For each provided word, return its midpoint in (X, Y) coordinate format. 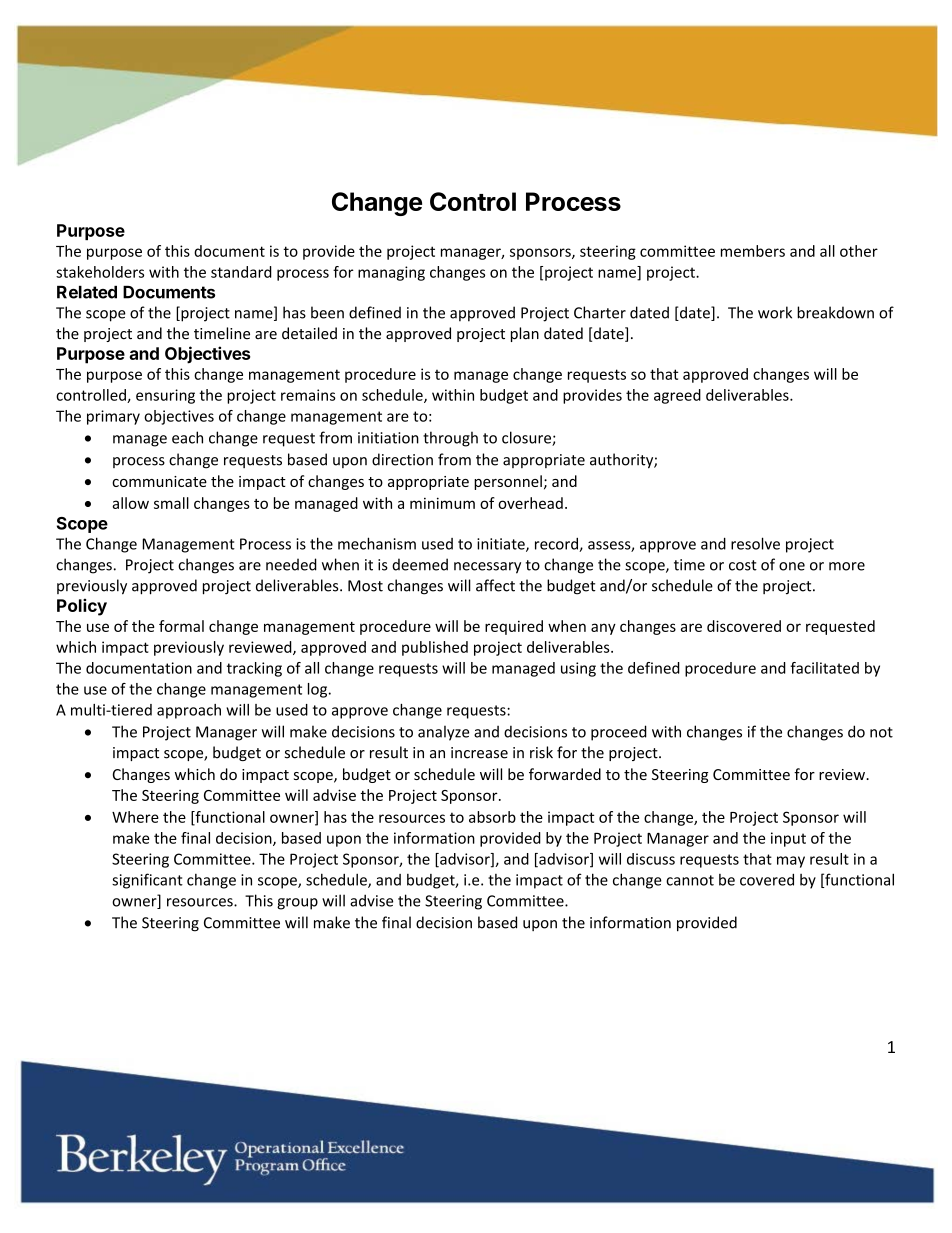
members (753, 251)
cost (743, 565)
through (450, 439)
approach (189, 711)
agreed (677, 396)
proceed (619, 733)
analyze (443, 733)
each (187, 437)
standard (241, 272)
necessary (487, 568)
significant (147, 881)
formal (181, 626)
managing (391, 273)
